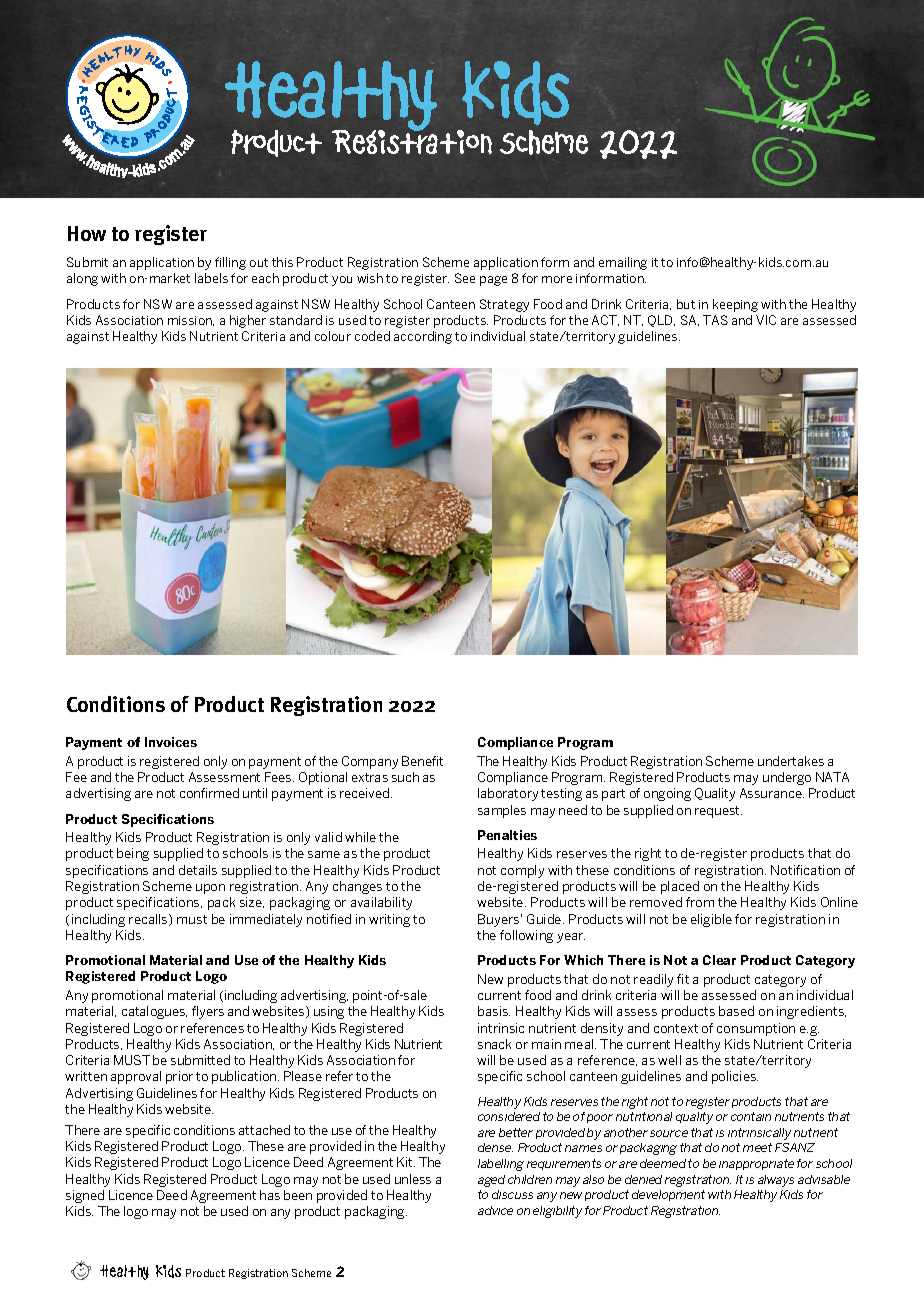  I want to click on signed, so click(85, 1196).
